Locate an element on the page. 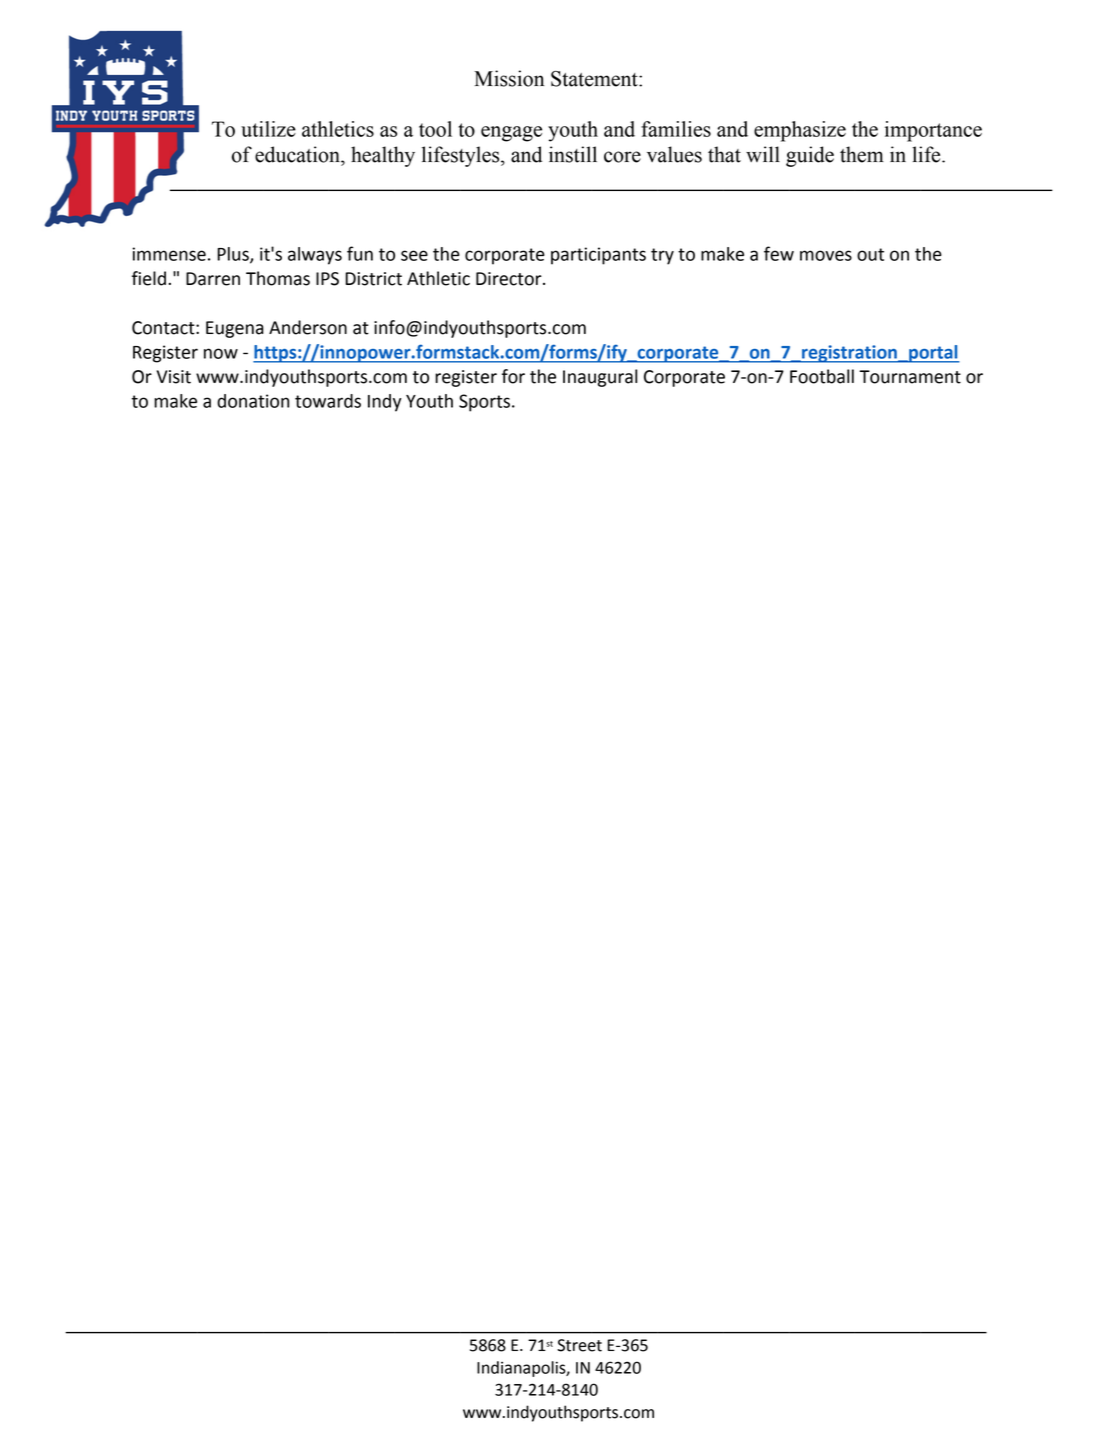 The width and height of the page is (1118, 1447). engage is located at coordinates (511, 134).
